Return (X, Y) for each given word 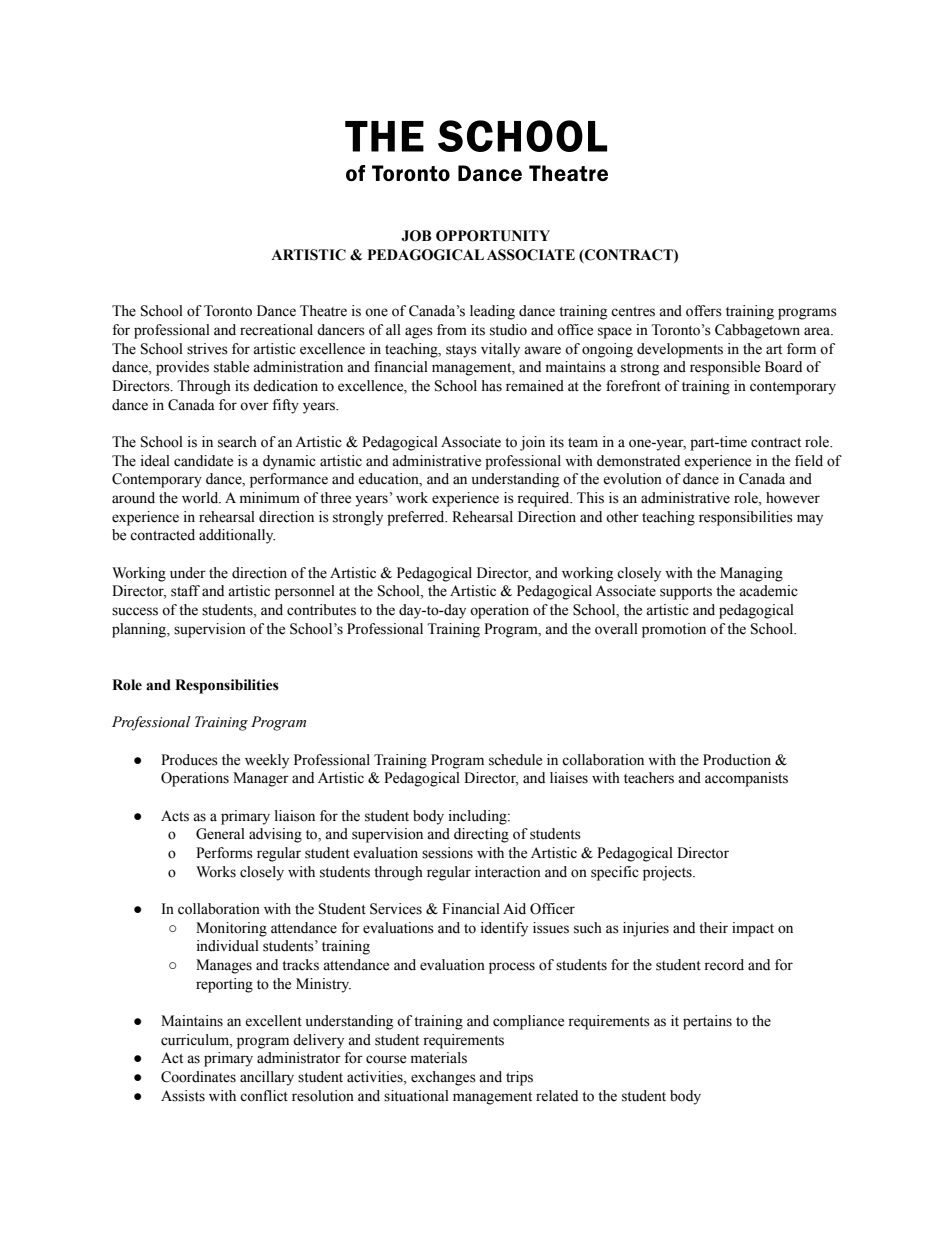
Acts (175, 816)
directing (481, 835)
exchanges (443, 1078)
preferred (417, 518)
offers (704, 311)
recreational (276, 330)
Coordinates (198, 1077)
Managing (751, 574)
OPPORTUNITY (493, 236)
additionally (237, 536)
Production (737, 760)
